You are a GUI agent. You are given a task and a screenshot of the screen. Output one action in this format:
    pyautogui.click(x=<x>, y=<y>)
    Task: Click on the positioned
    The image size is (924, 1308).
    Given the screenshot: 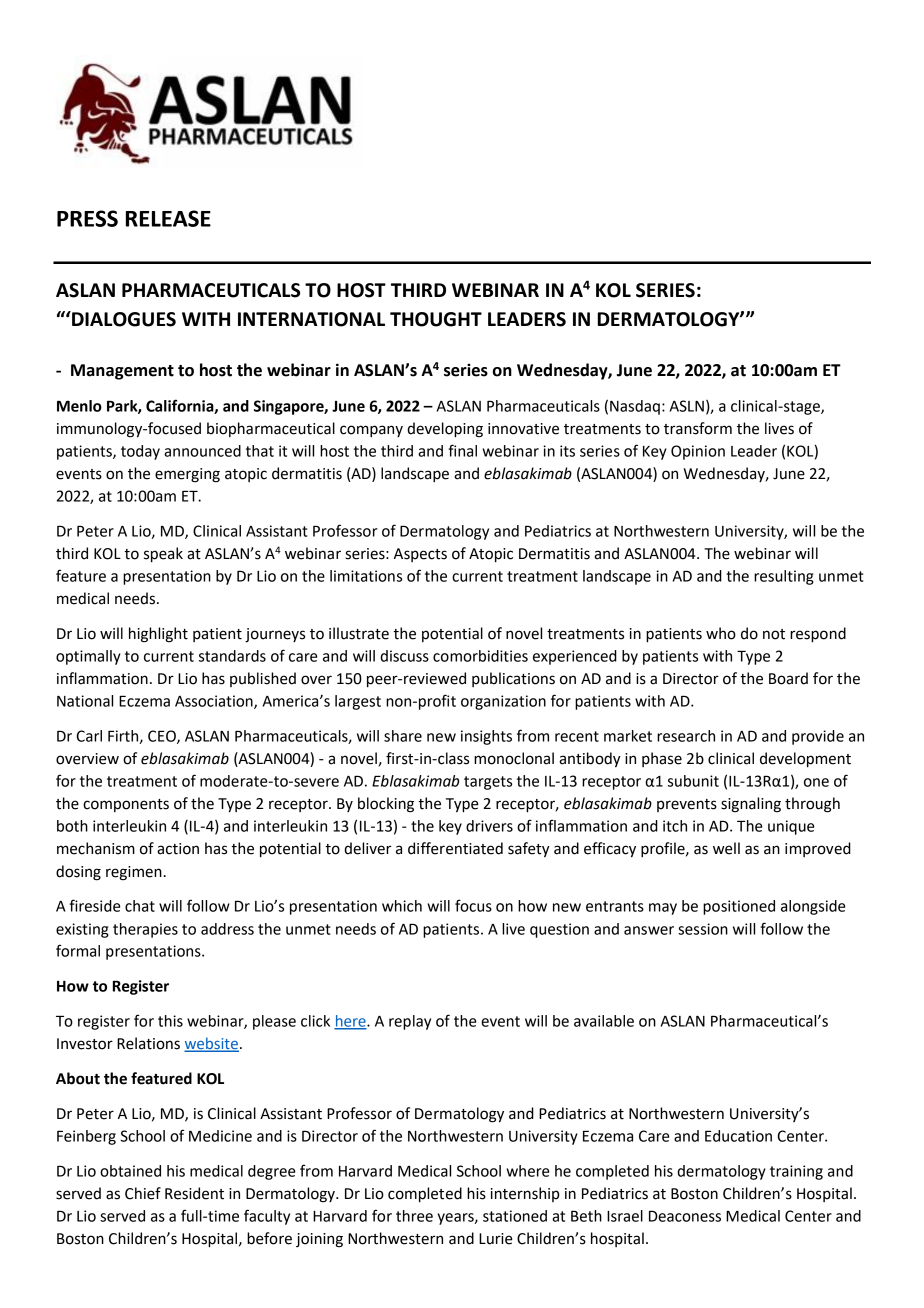 What is the action you would take?
    pyautogui.click(x=739, y=907)
